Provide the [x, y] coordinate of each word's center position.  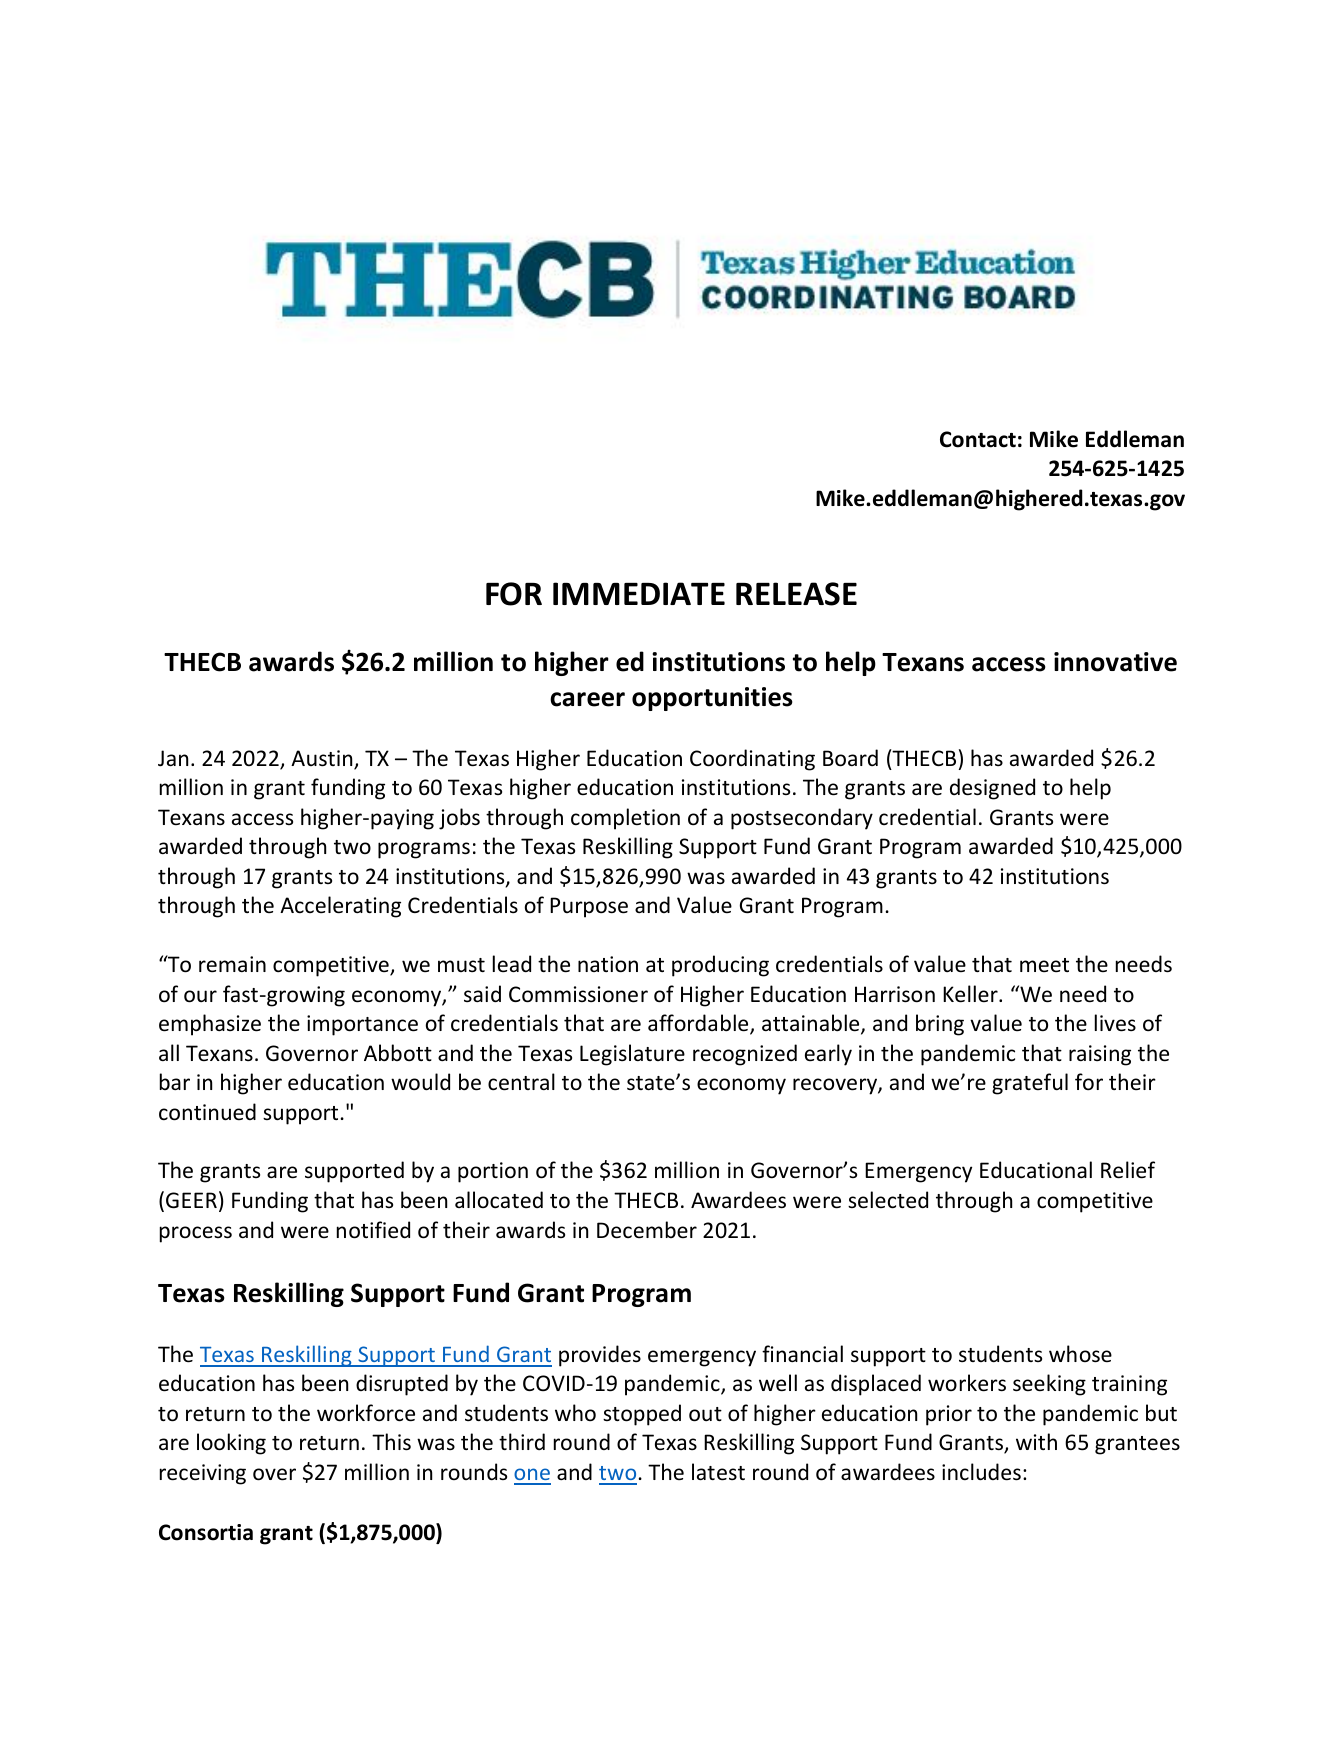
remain [232, 964]
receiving [203, 1474]
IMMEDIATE [639, 593]
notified [373, 1230]
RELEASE [796, 594]
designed [992, 789]
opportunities [712, 699]
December [647, 1230]
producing [720, 966]
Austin [323, 759]
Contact [978, 439]
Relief [1128, 1170]
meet [1044, 965]
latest [718, 1472]
